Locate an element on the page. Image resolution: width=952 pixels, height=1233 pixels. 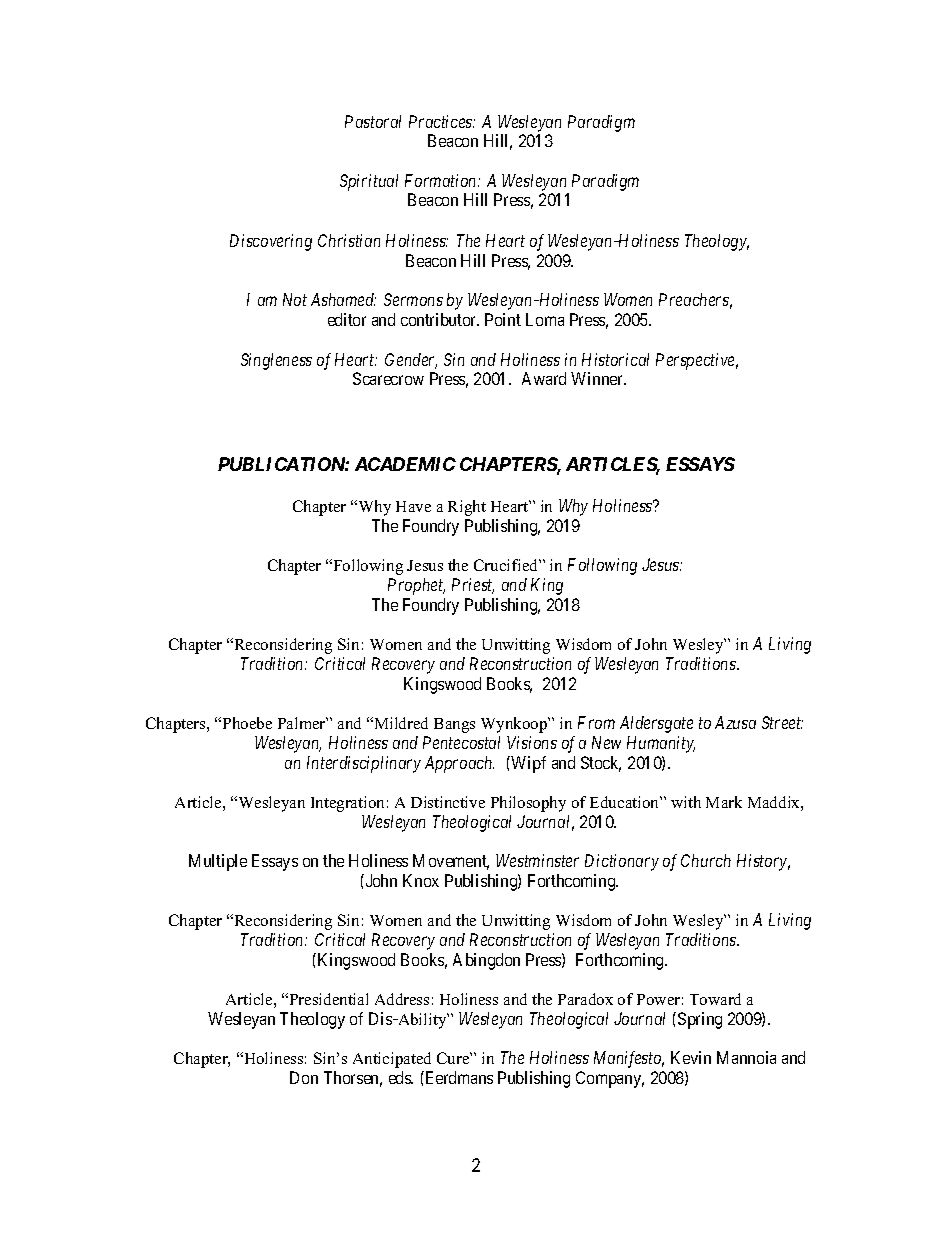
Priest is located at coordinates (473, 586).
